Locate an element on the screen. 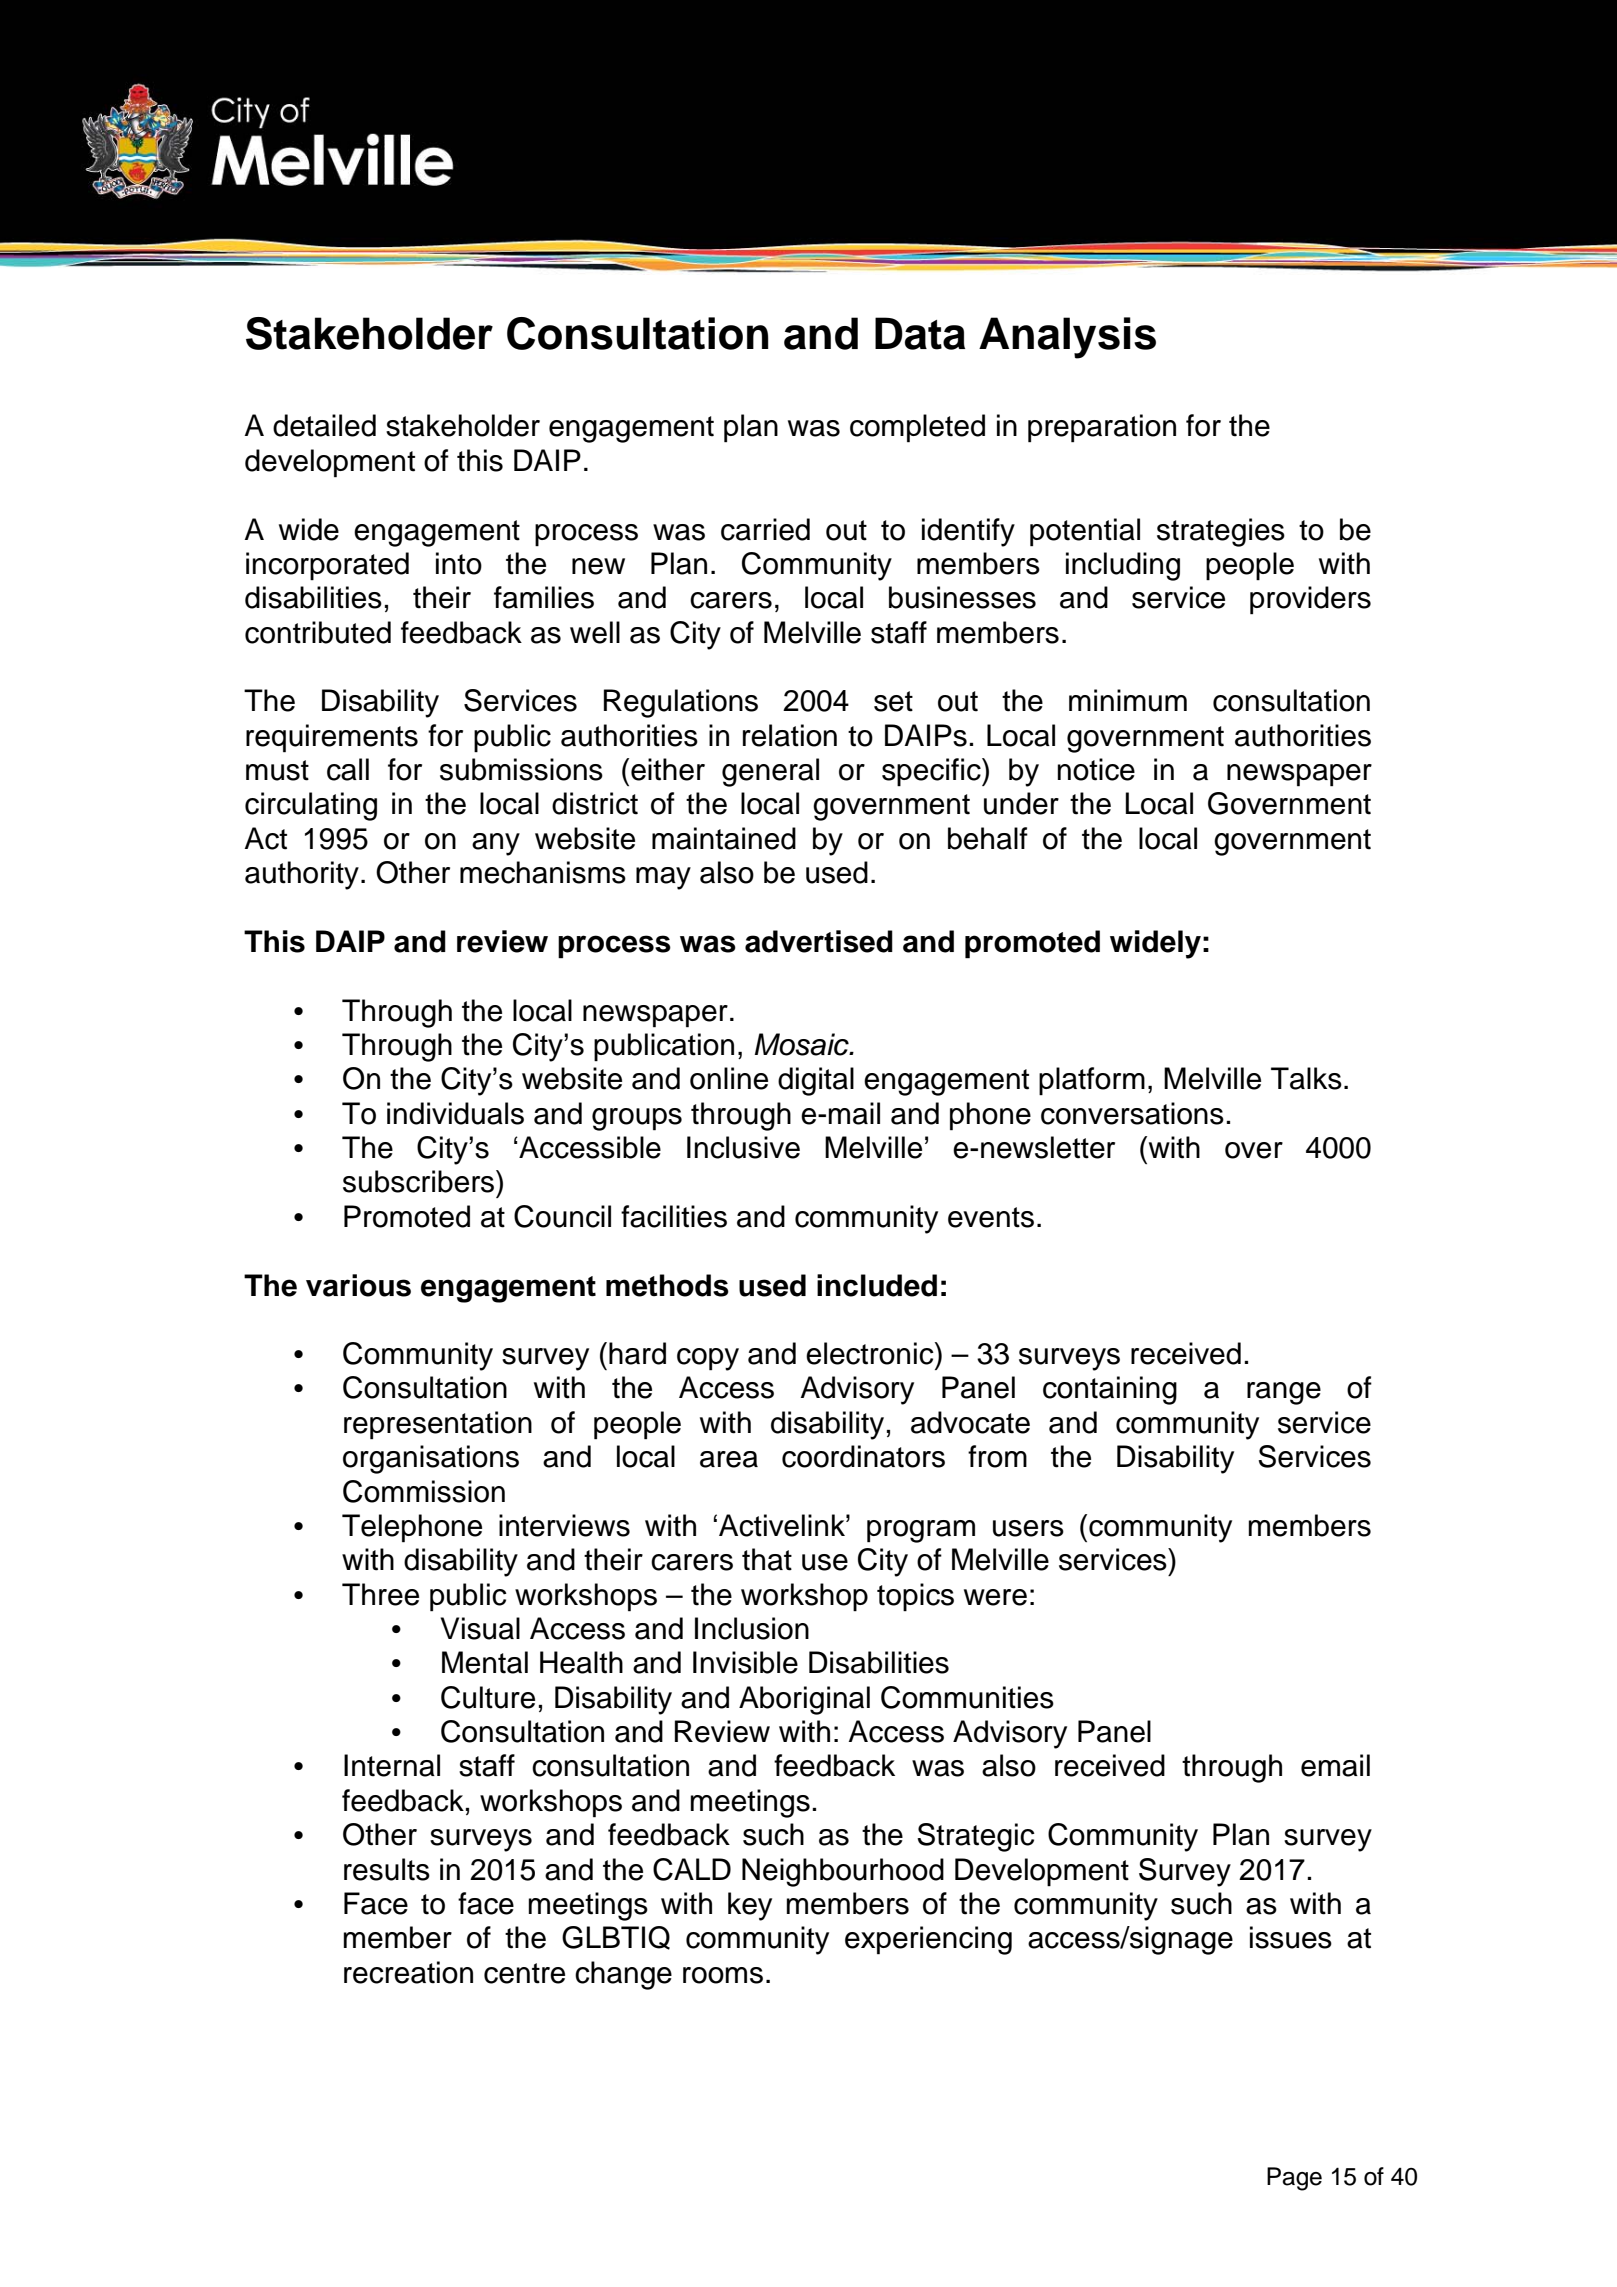 The width and height of the screenshot is (1617, 2287). Page is located at coordinates (1294, 2179).
